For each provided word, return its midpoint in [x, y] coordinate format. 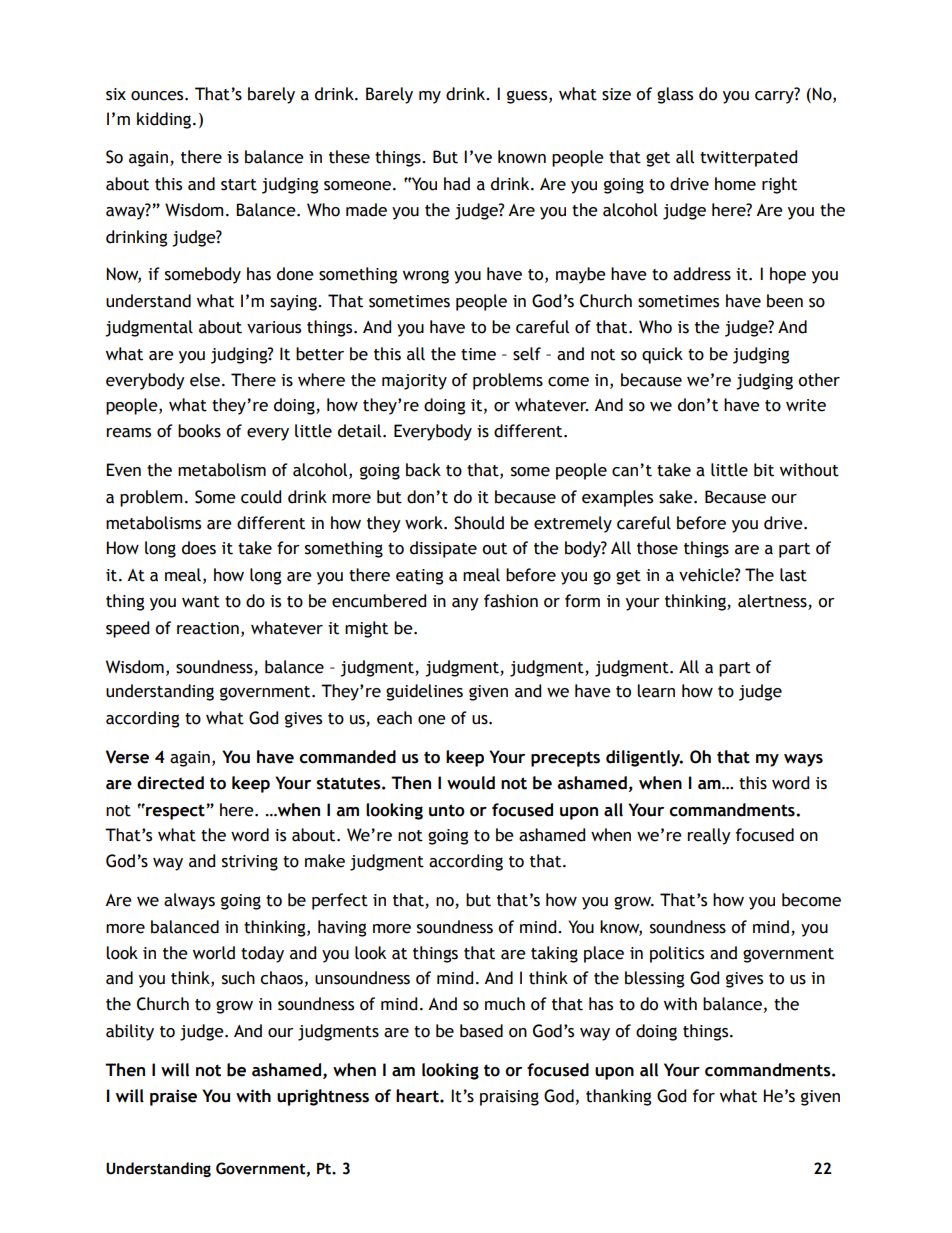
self [527, 354]
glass [675, 95]
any [465, 604]
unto [447, 810]
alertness [773, 602]
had [457, 184]
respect [174, 812]
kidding [165, 120]
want [201, 602]
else [205, 380]
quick [662, 355]
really [709, 836]
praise [173, 1097]
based [481, 1031]
